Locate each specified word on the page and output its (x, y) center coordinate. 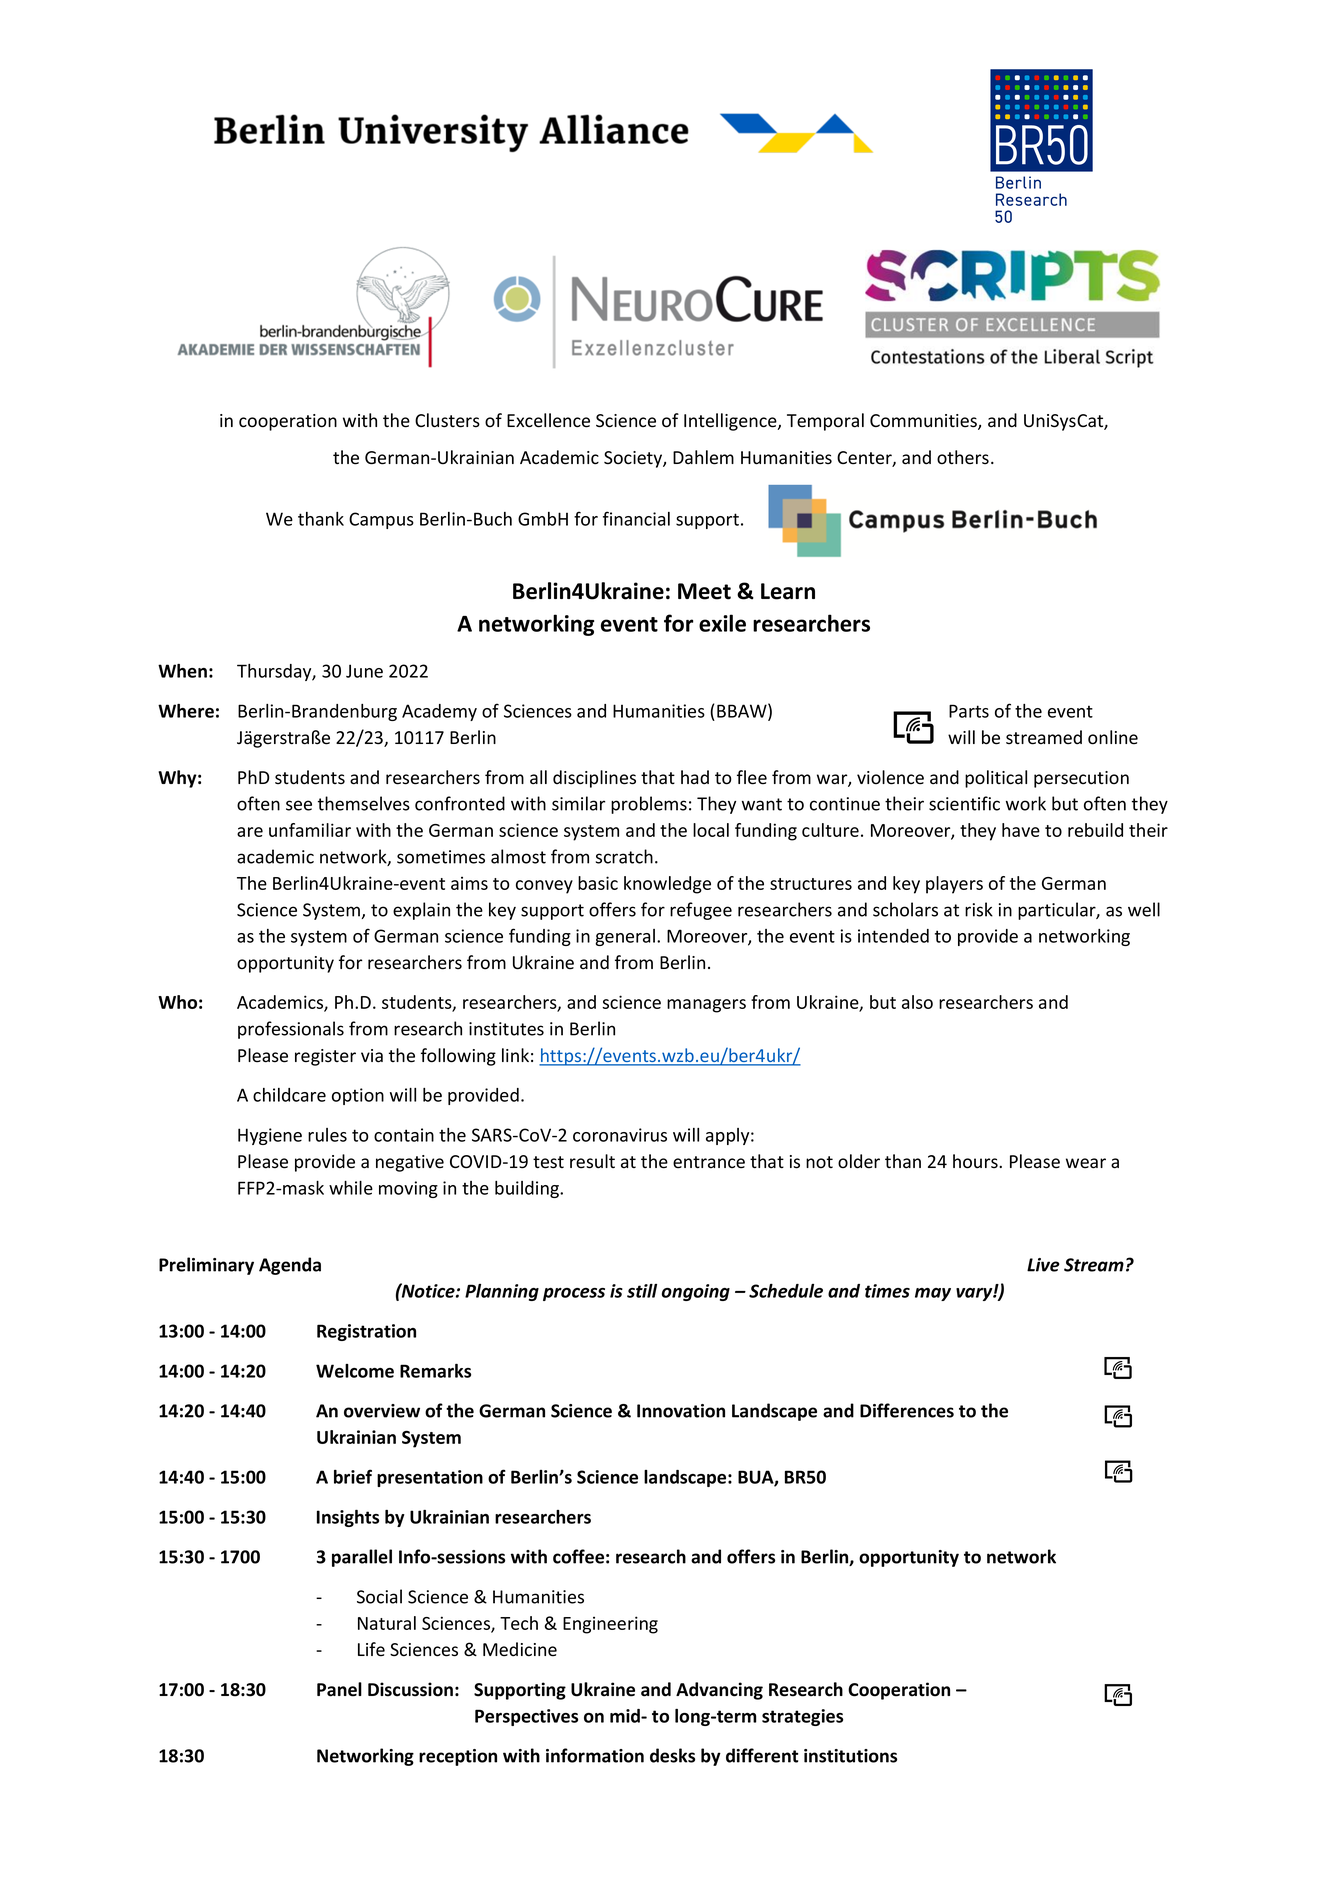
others (963, 457)
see (299, 805)
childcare (289, 1095)
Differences (907, 1410)
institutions (850, 1756)
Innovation (681, 1411)
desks (672, 1755)
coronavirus (620, 1135)
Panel (339, 1689)
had (695, 777)
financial (636, 518)
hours (976, 1161)
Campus (381, 520)
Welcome (355, 1371)
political (996, 779)
